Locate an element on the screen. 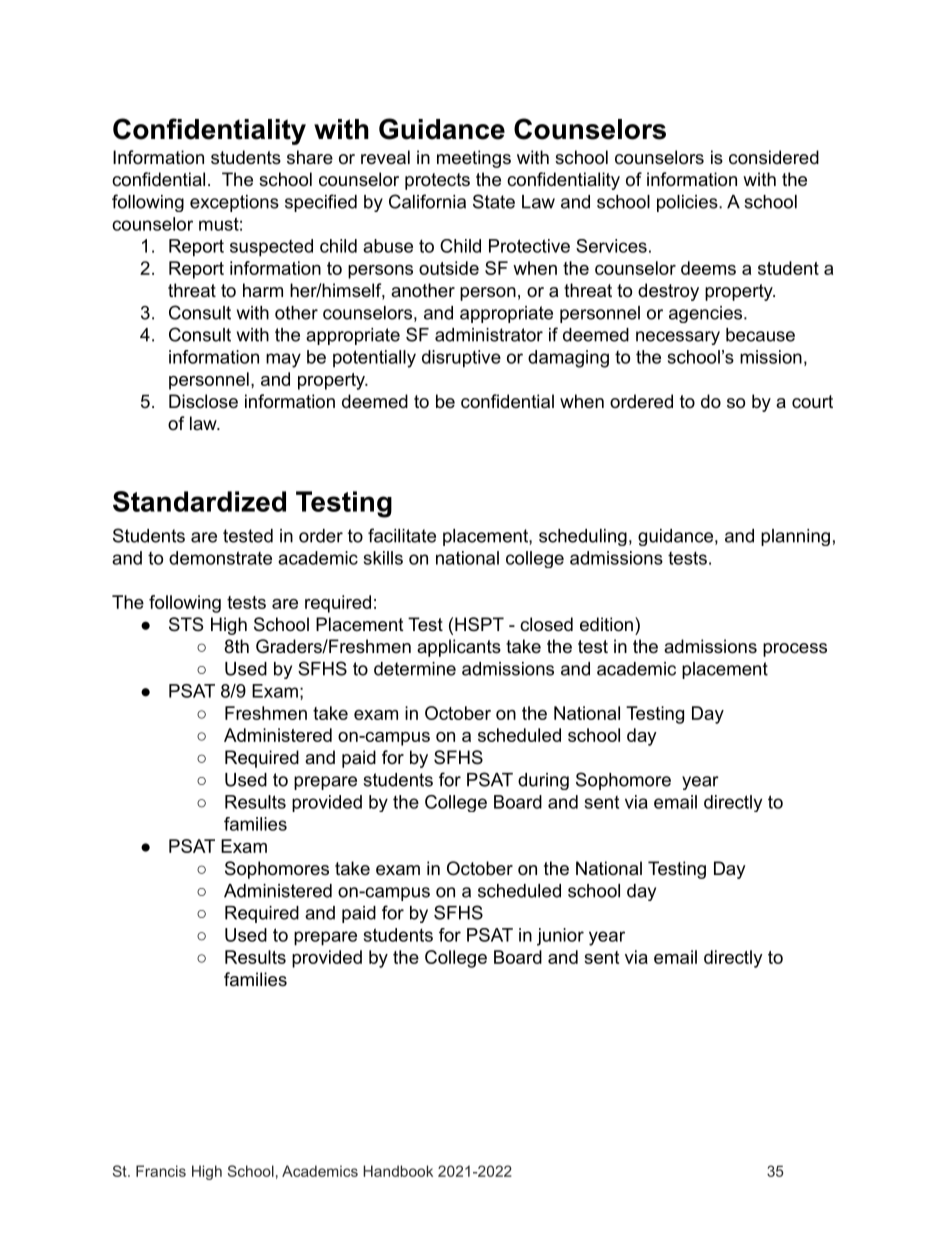  disruptive is located at coordinates (461, 359).
